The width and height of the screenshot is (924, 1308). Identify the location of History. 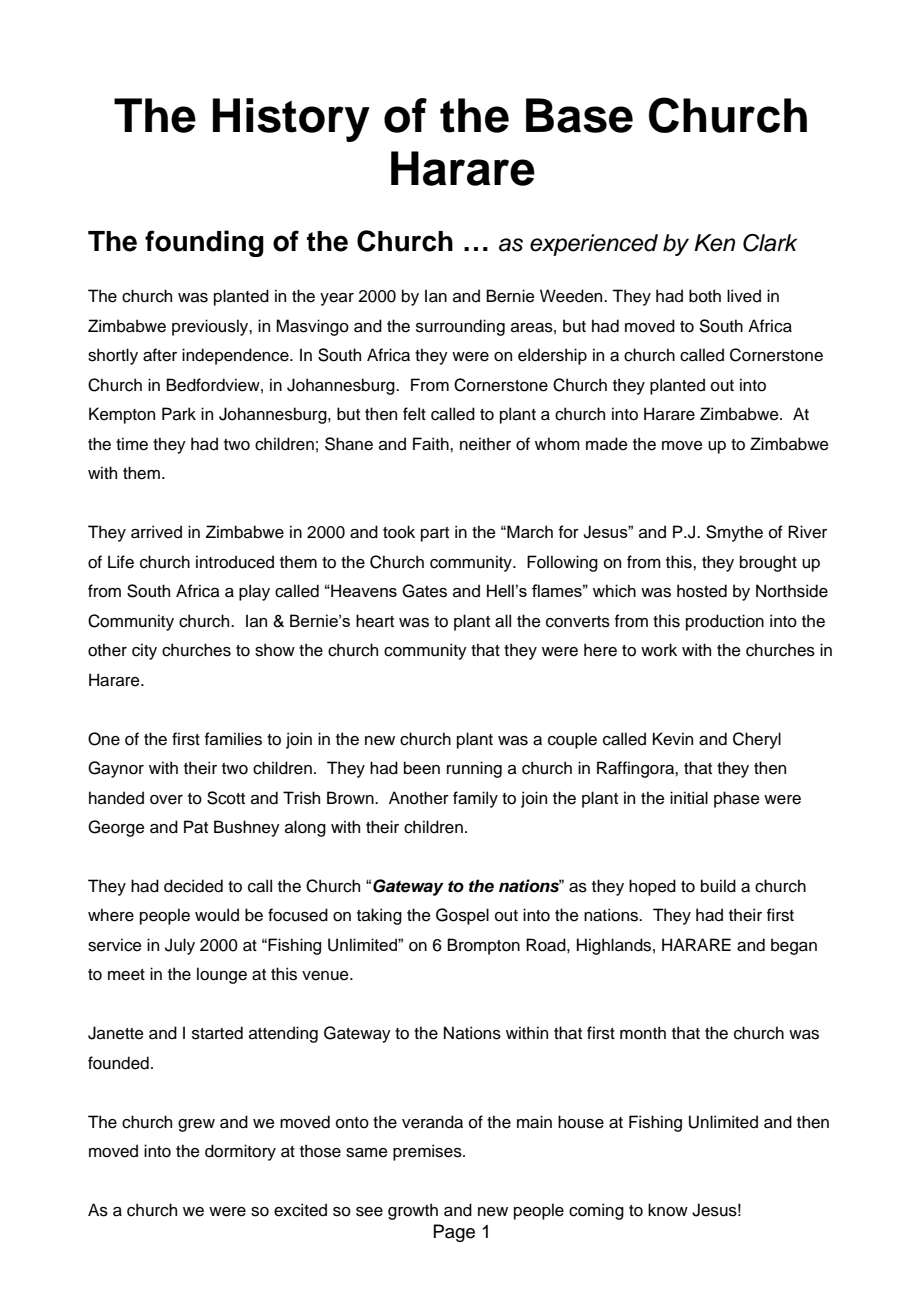
(291, 120).
